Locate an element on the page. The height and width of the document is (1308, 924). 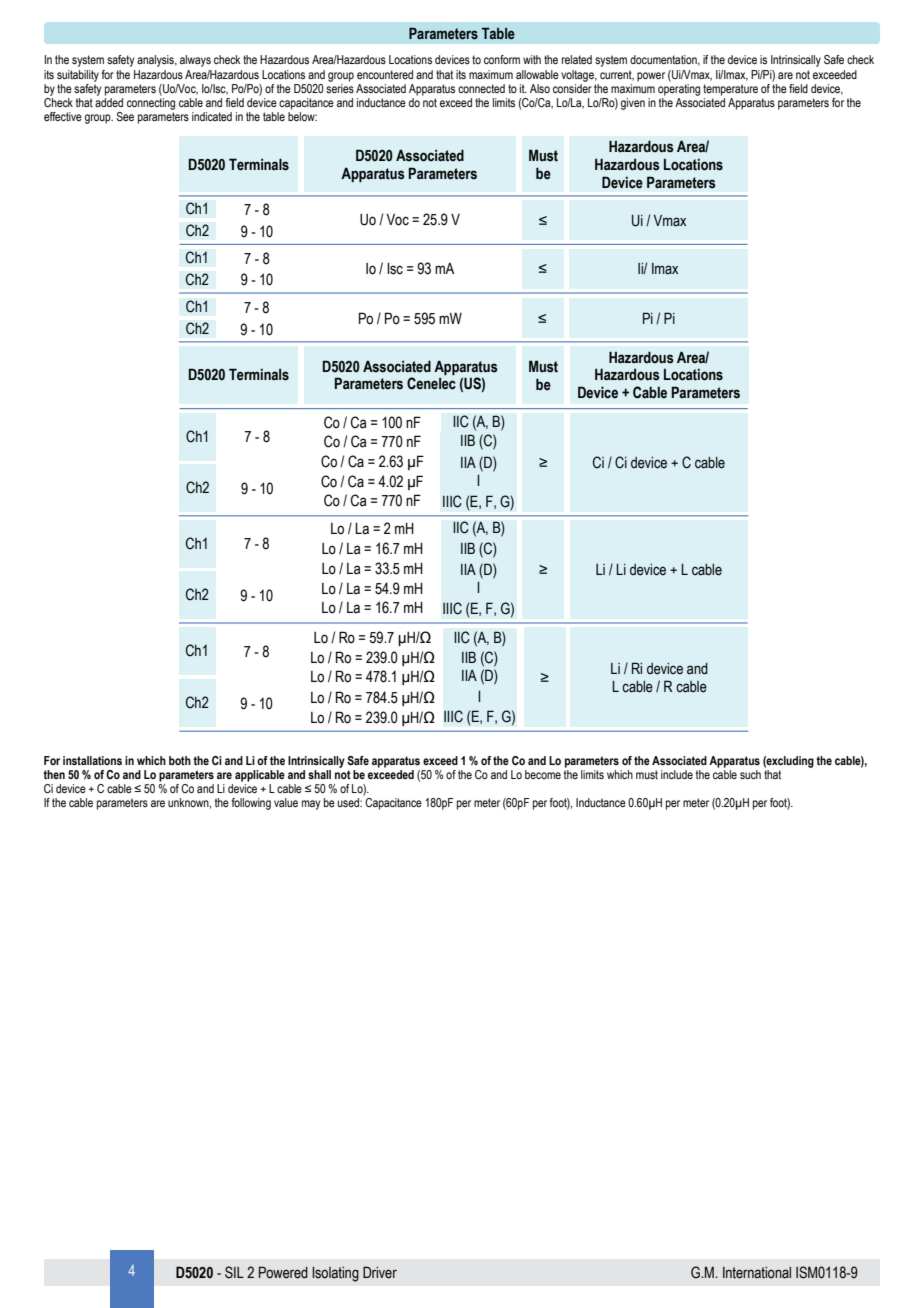
shall is located at coordinates (319, 774).
